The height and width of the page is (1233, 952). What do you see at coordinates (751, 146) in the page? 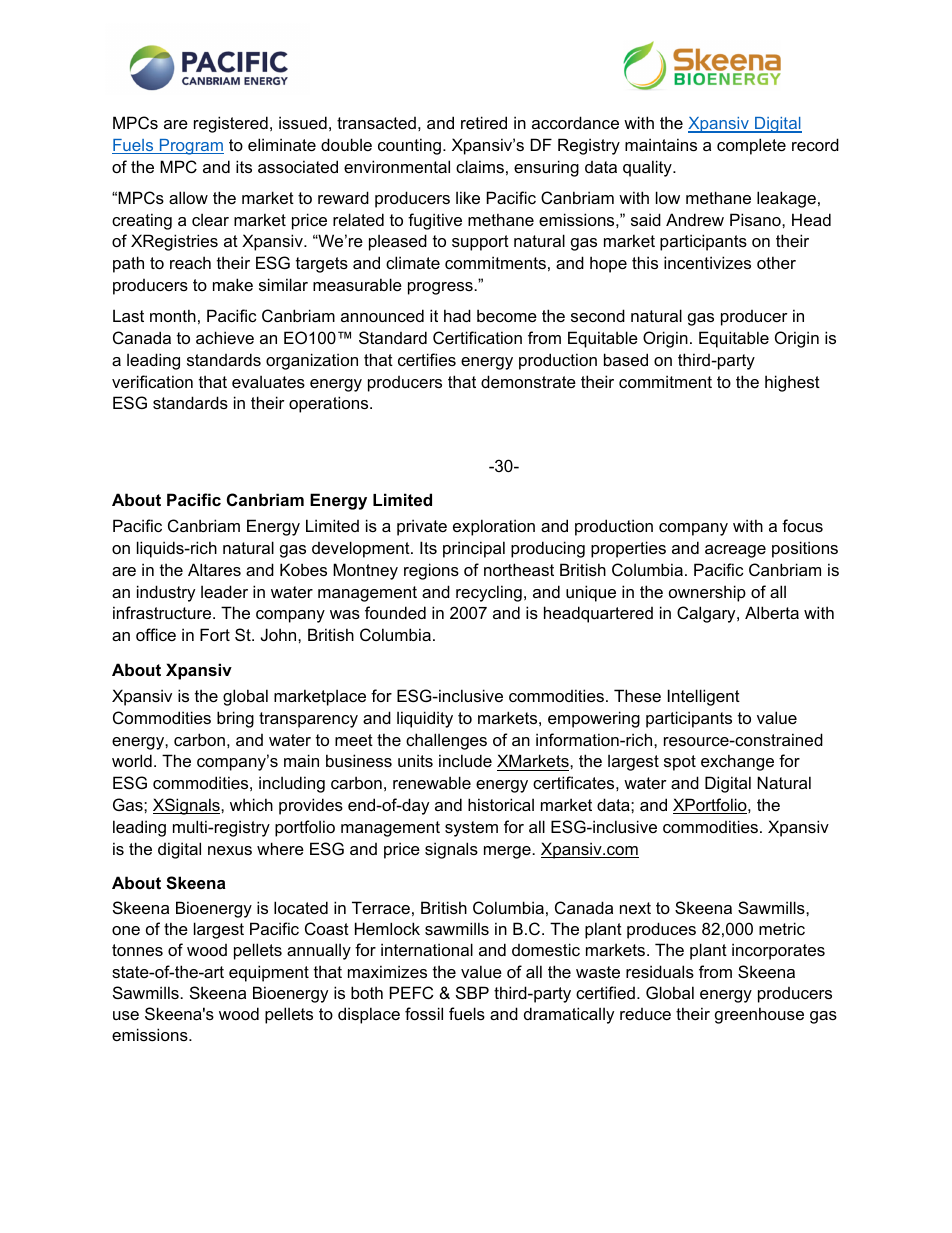
I see `complete` at bounding box center [751, 146].
